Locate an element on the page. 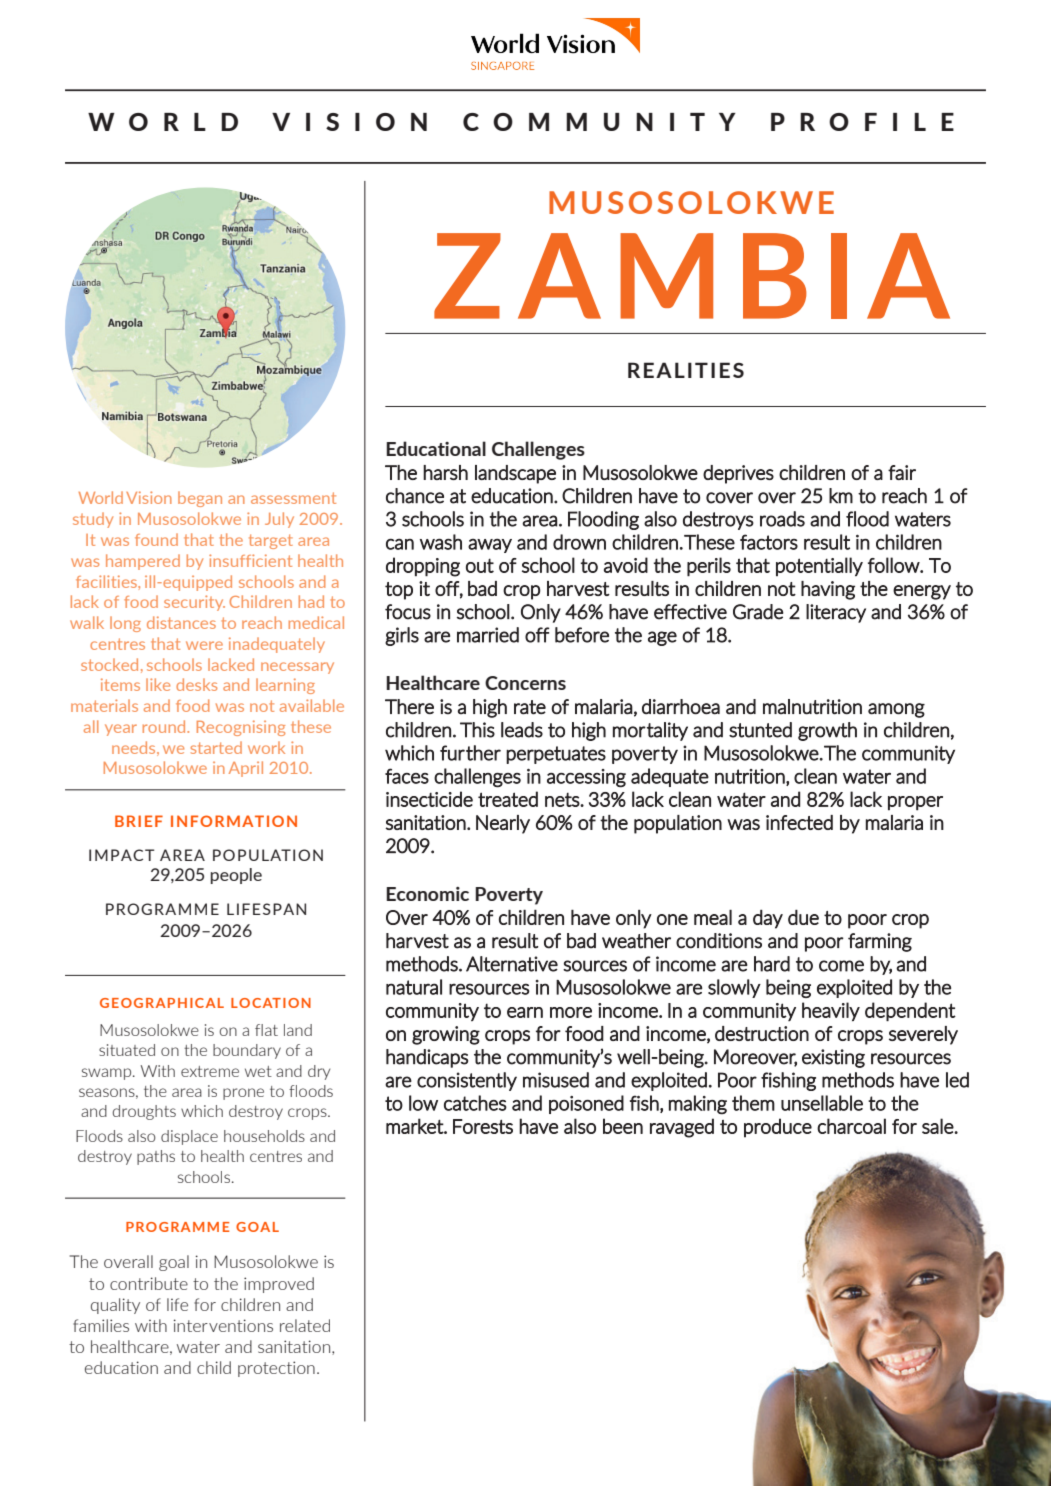  interventions is located at coordinates (223, 1325).
